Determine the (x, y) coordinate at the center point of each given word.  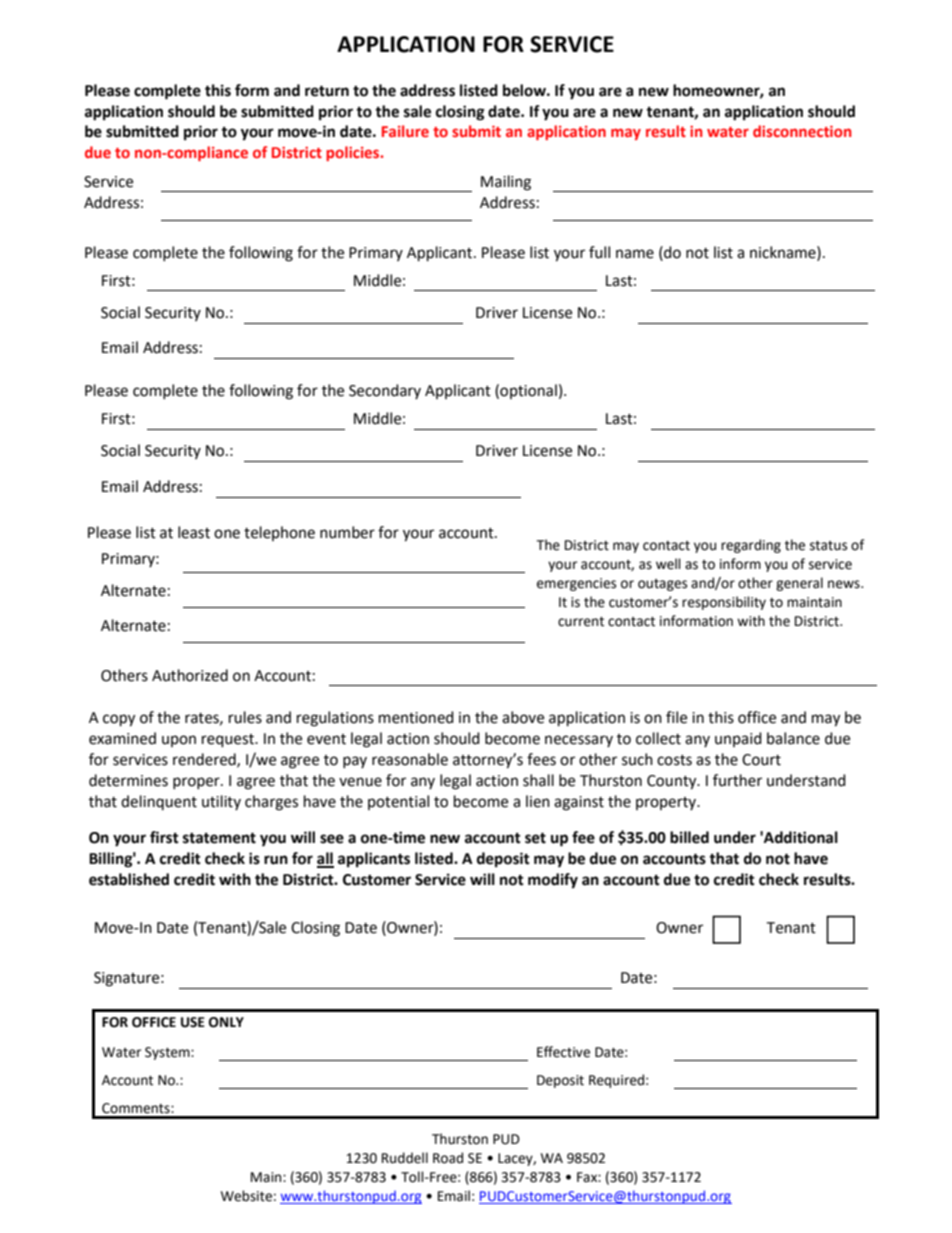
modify (553, 881)
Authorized (190, 675)
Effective (563, 1052)
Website (246, 1196)
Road (448, 1158)
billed (689, 837)
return (327, 91)
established (129, 879)
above (523, 717)
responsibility (724, 603)
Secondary (385, 391)
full (599, 252)
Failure (405, 131)
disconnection (802, 131)
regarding (751, 546)
